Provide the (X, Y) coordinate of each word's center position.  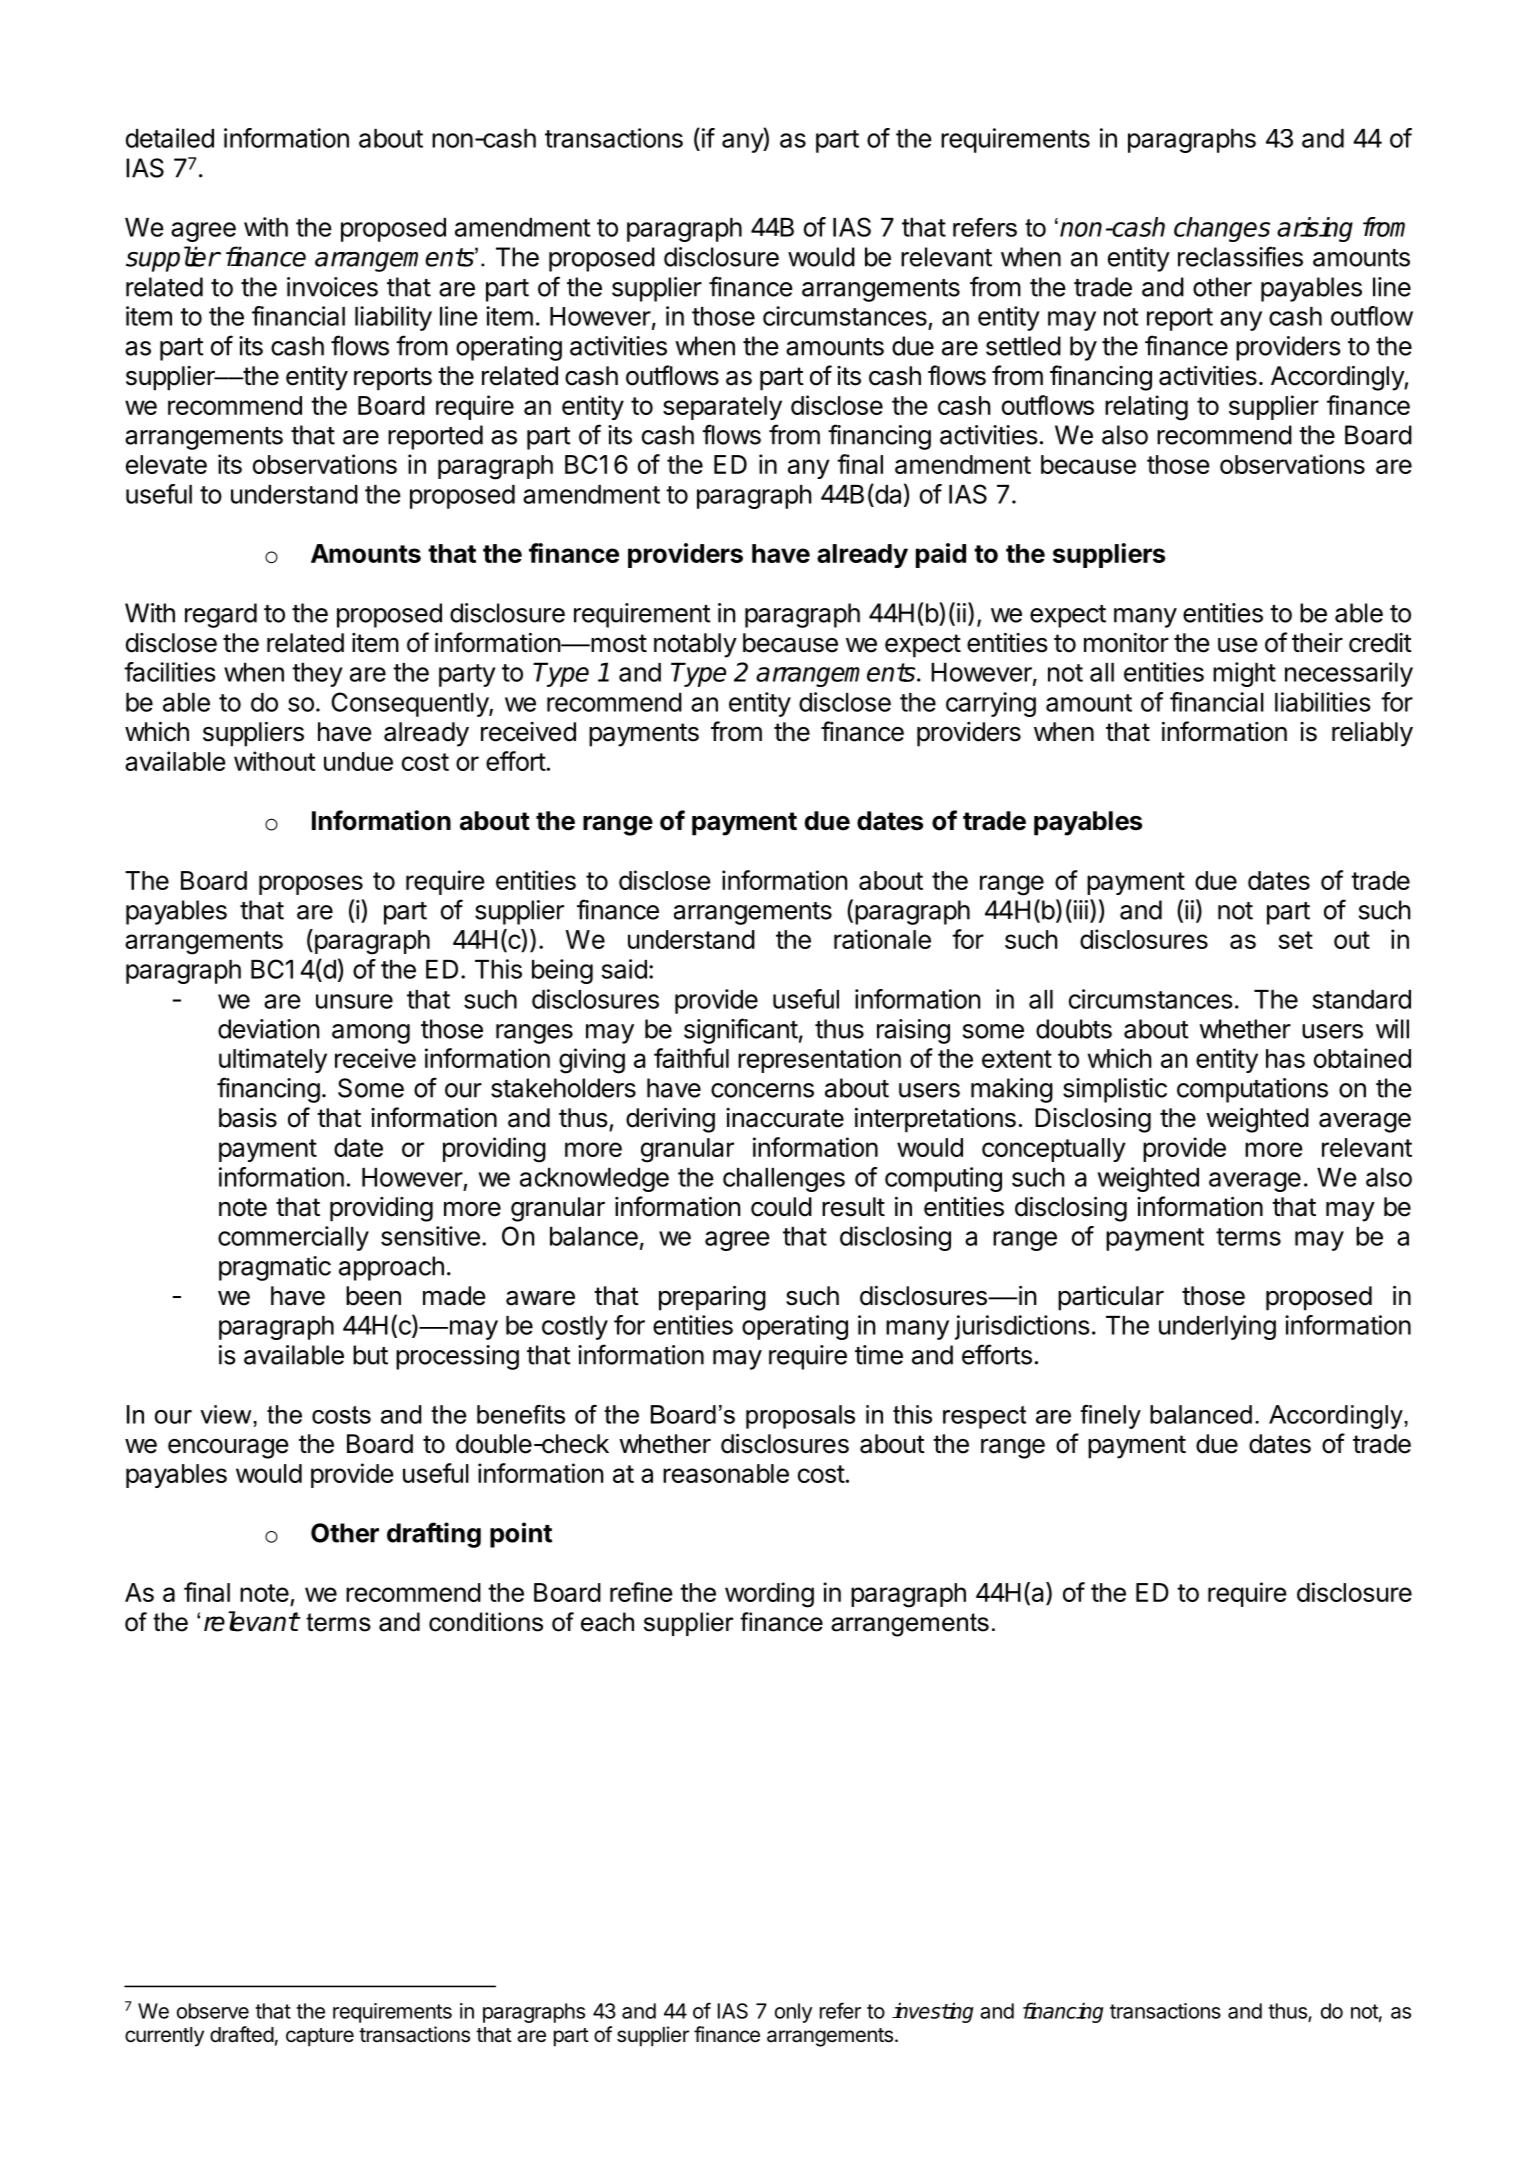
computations (1252, 1090)
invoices (332, 287)
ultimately (273, 1060)
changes (1222, 229)
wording (769, 1595)
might (1244, 674)
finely (1110, 1417)
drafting (434, 1535)
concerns (762, 1090)
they (317, 675)
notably (695, 645)
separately (722, 408)
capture (320, 2037)
